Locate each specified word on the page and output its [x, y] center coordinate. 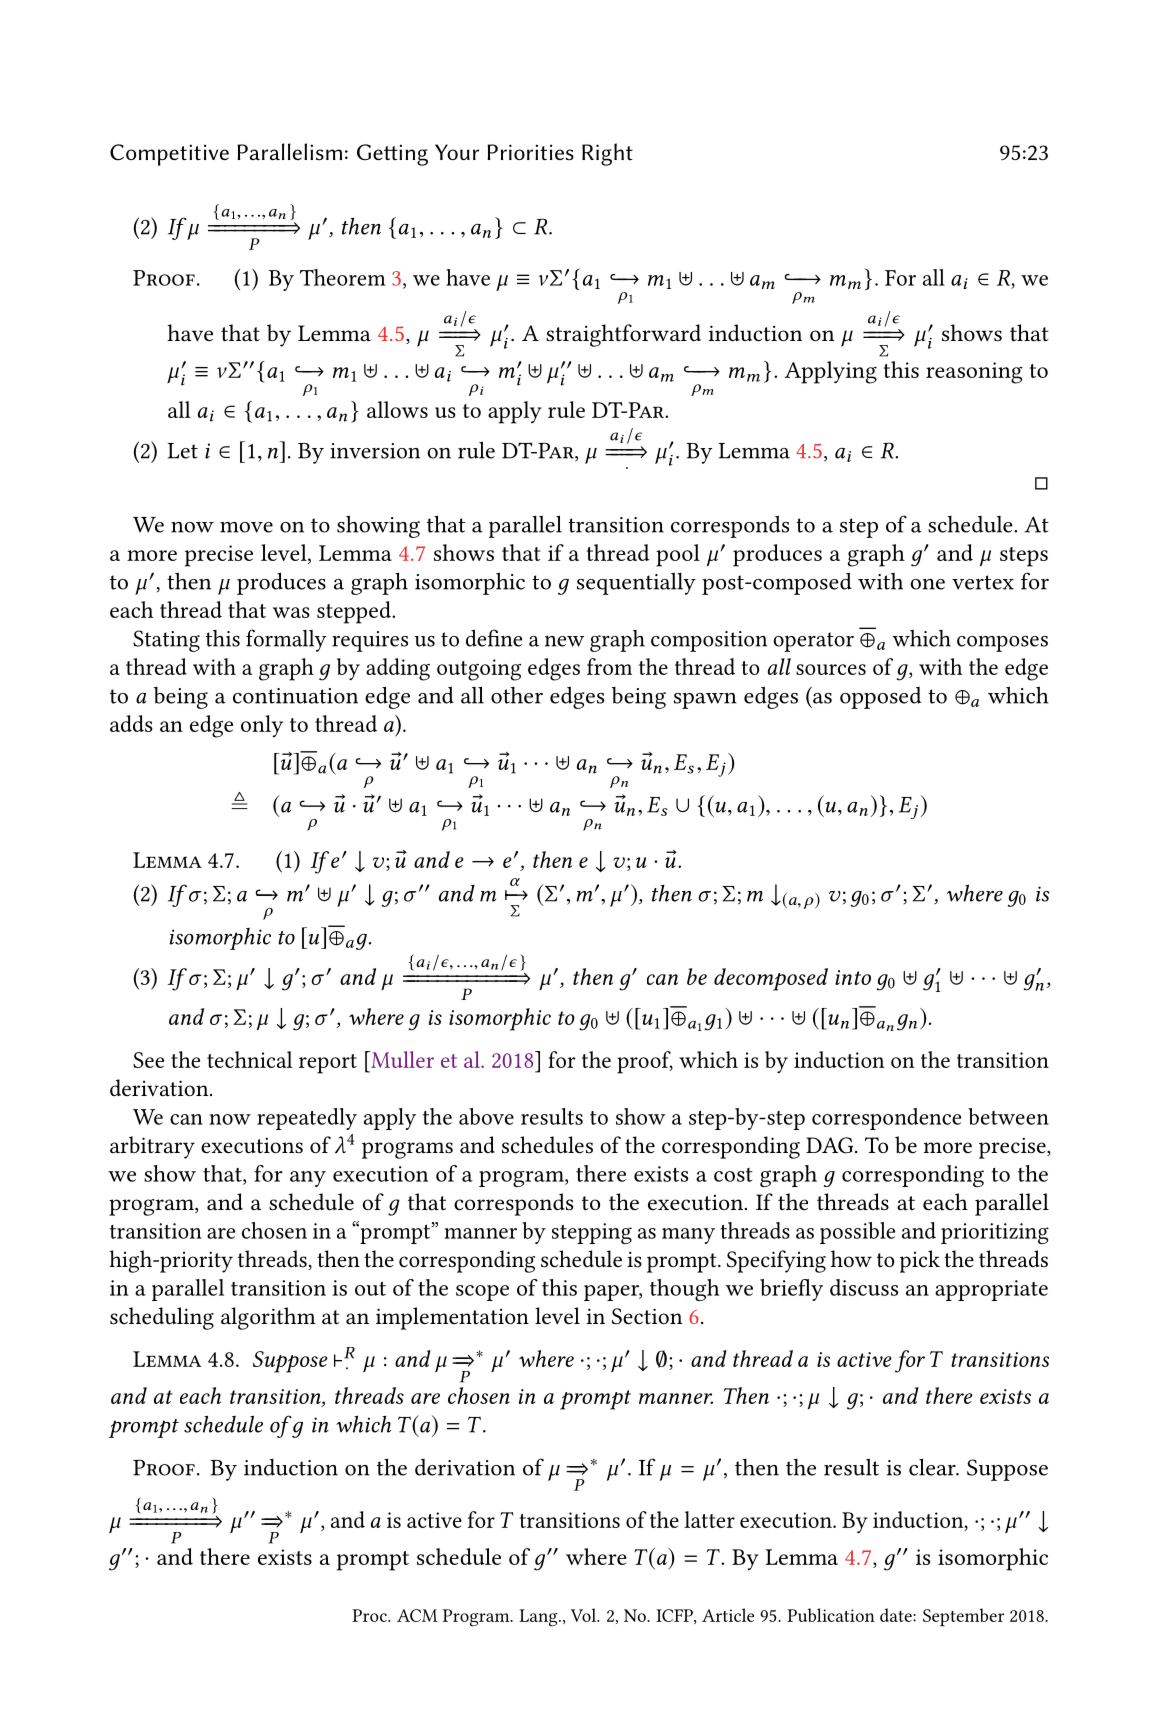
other [517, 695]
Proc [370, 1615]
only [262, 726]
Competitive [169, 155]
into [853, 977]
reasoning [974, 373]
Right [607, 154]
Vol [585, 1615]
